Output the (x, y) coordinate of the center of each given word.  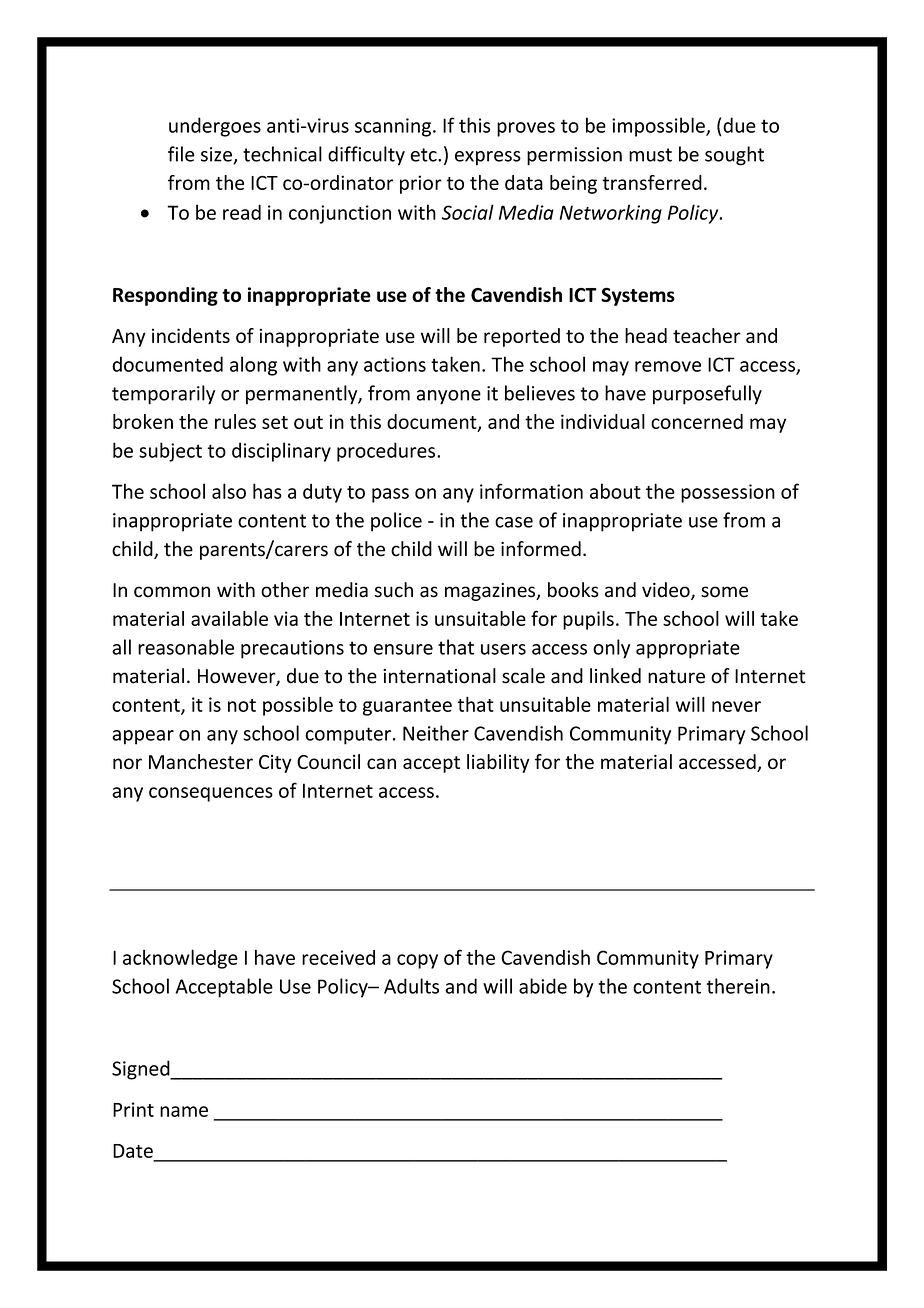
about (615, 491)
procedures (387, 452)
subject (170, 452)
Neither (436, 733)
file (181, 154)
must (650, 155)
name (184, 1111)
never (736, 706)
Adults (411, 986)
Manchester (201, 762)
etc (424, 155)
